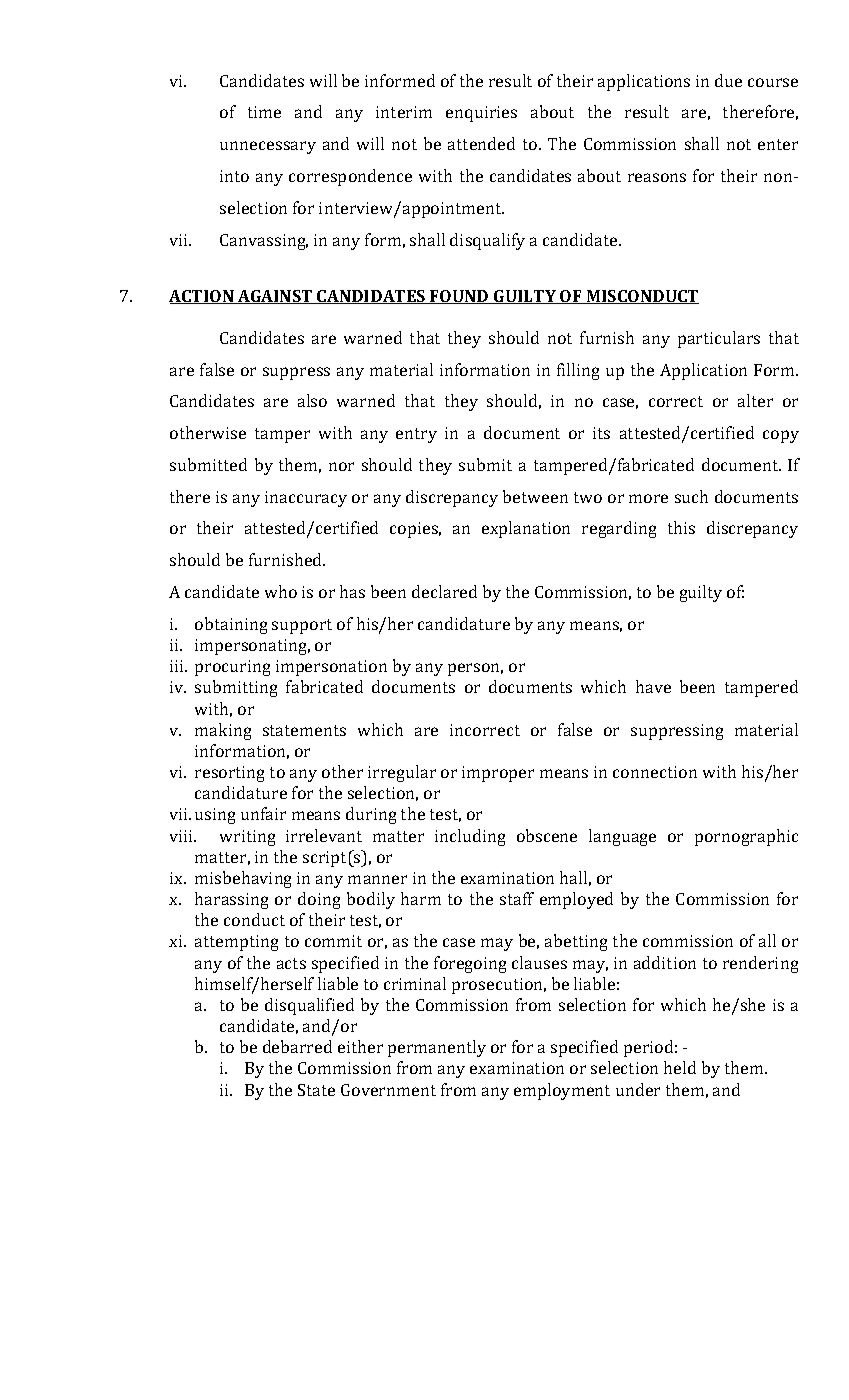 The height and width of the page is (1400, 849). What do you see at coordinates (498, 774) in the page?
I see `improper` at bounding box center [498, 774].
